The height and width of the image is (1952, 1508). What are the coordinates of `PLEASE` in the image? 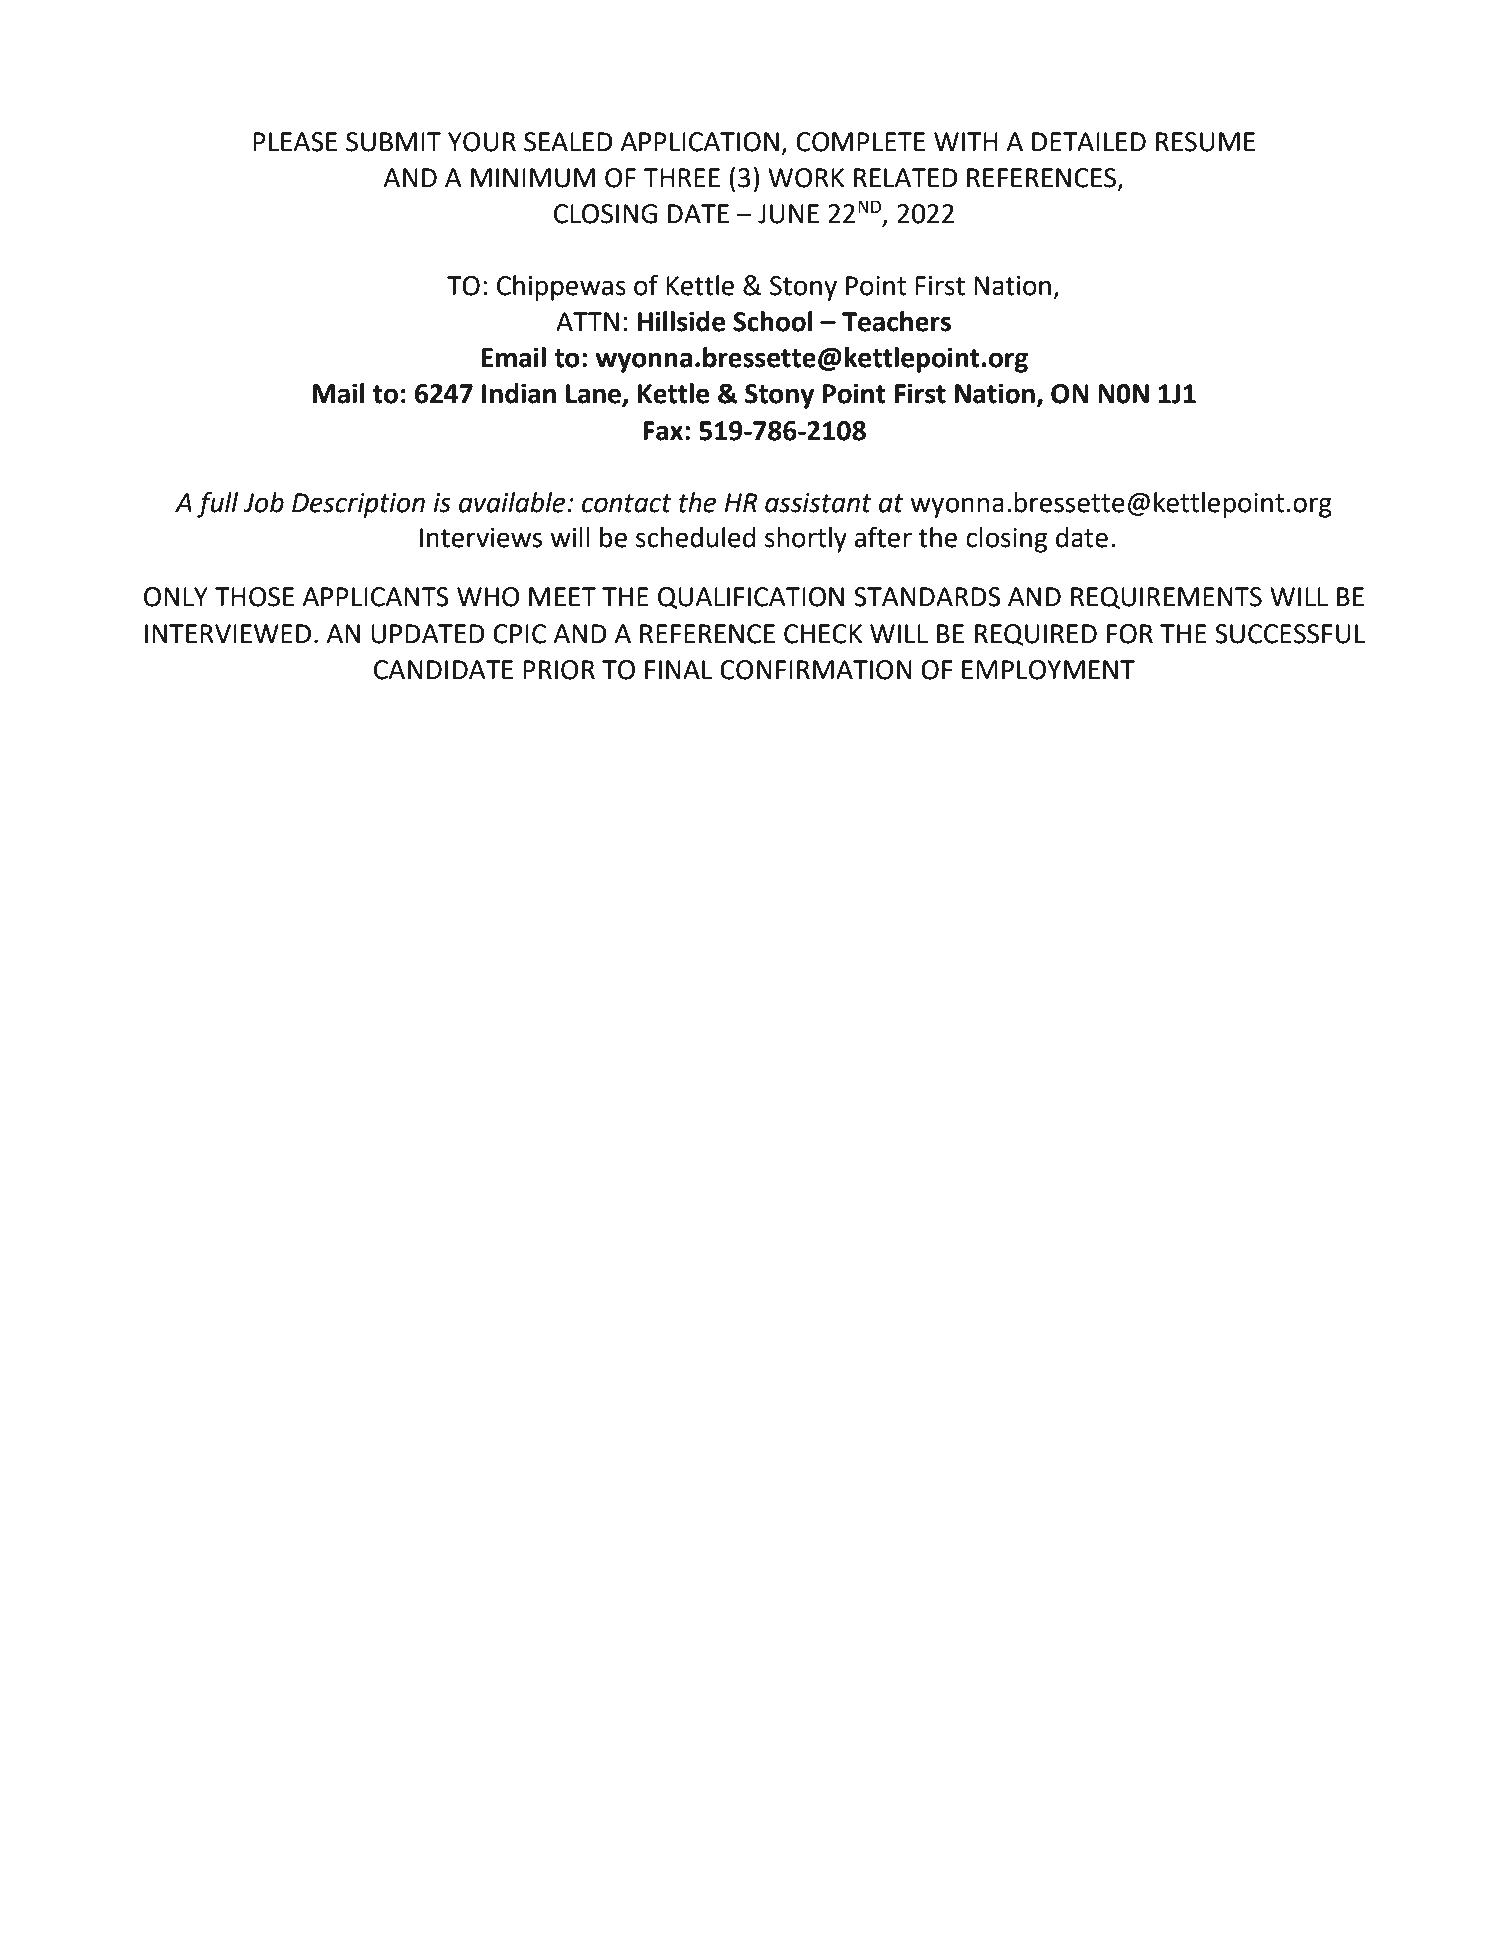 It's located at (295, 142).
